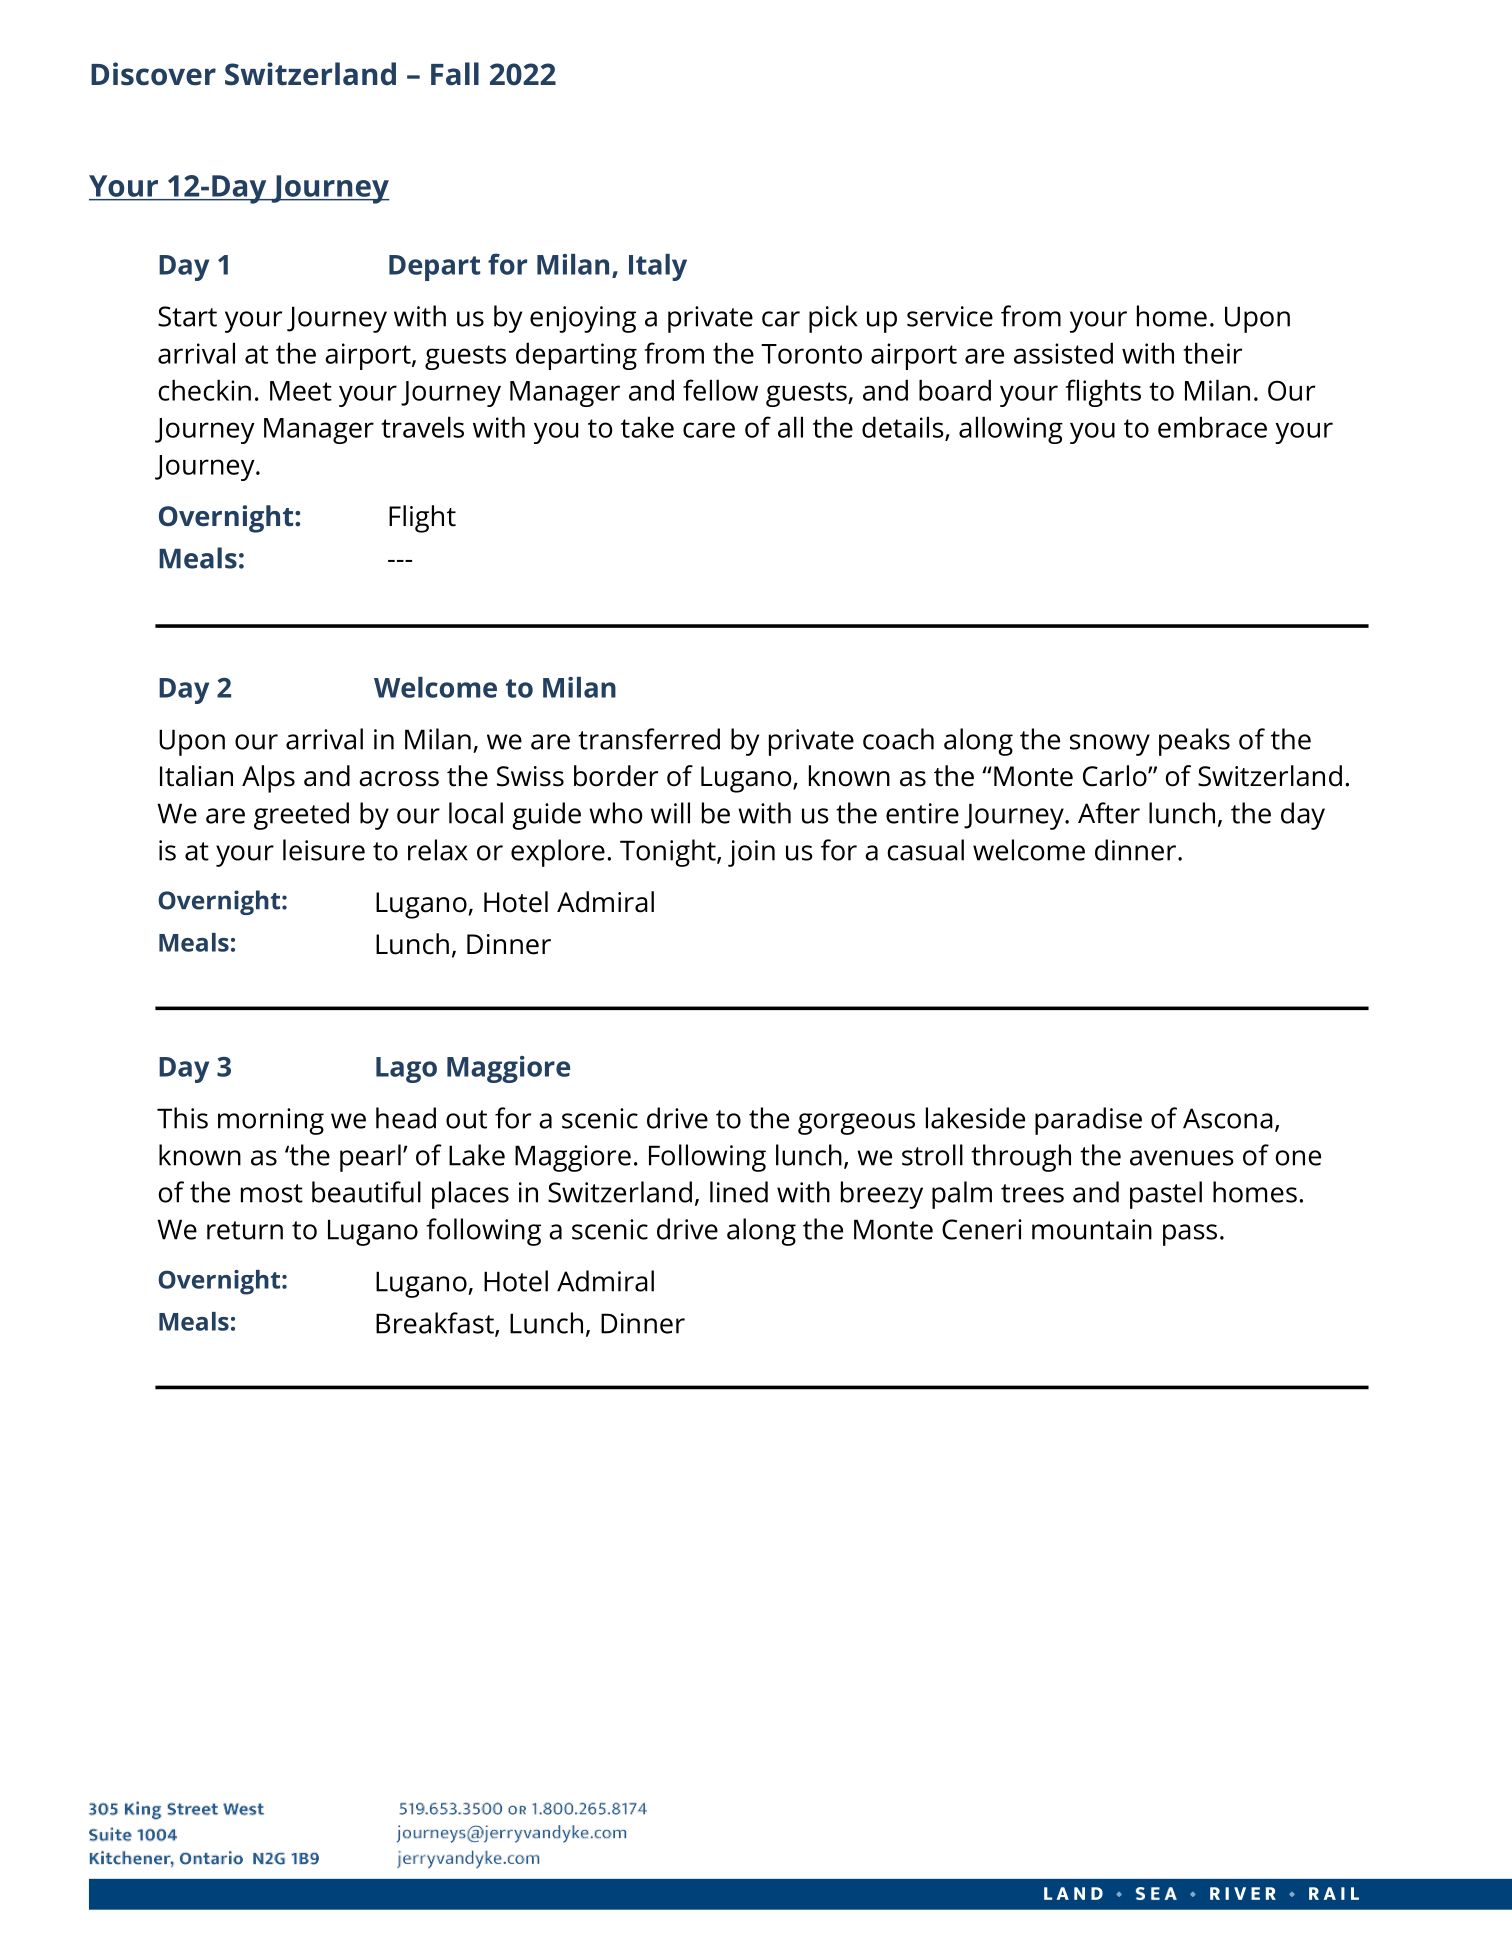  What do you see at coordinates (153, 74) in the screenshot?
I see `Discover` at bounding box center [153, 74].
